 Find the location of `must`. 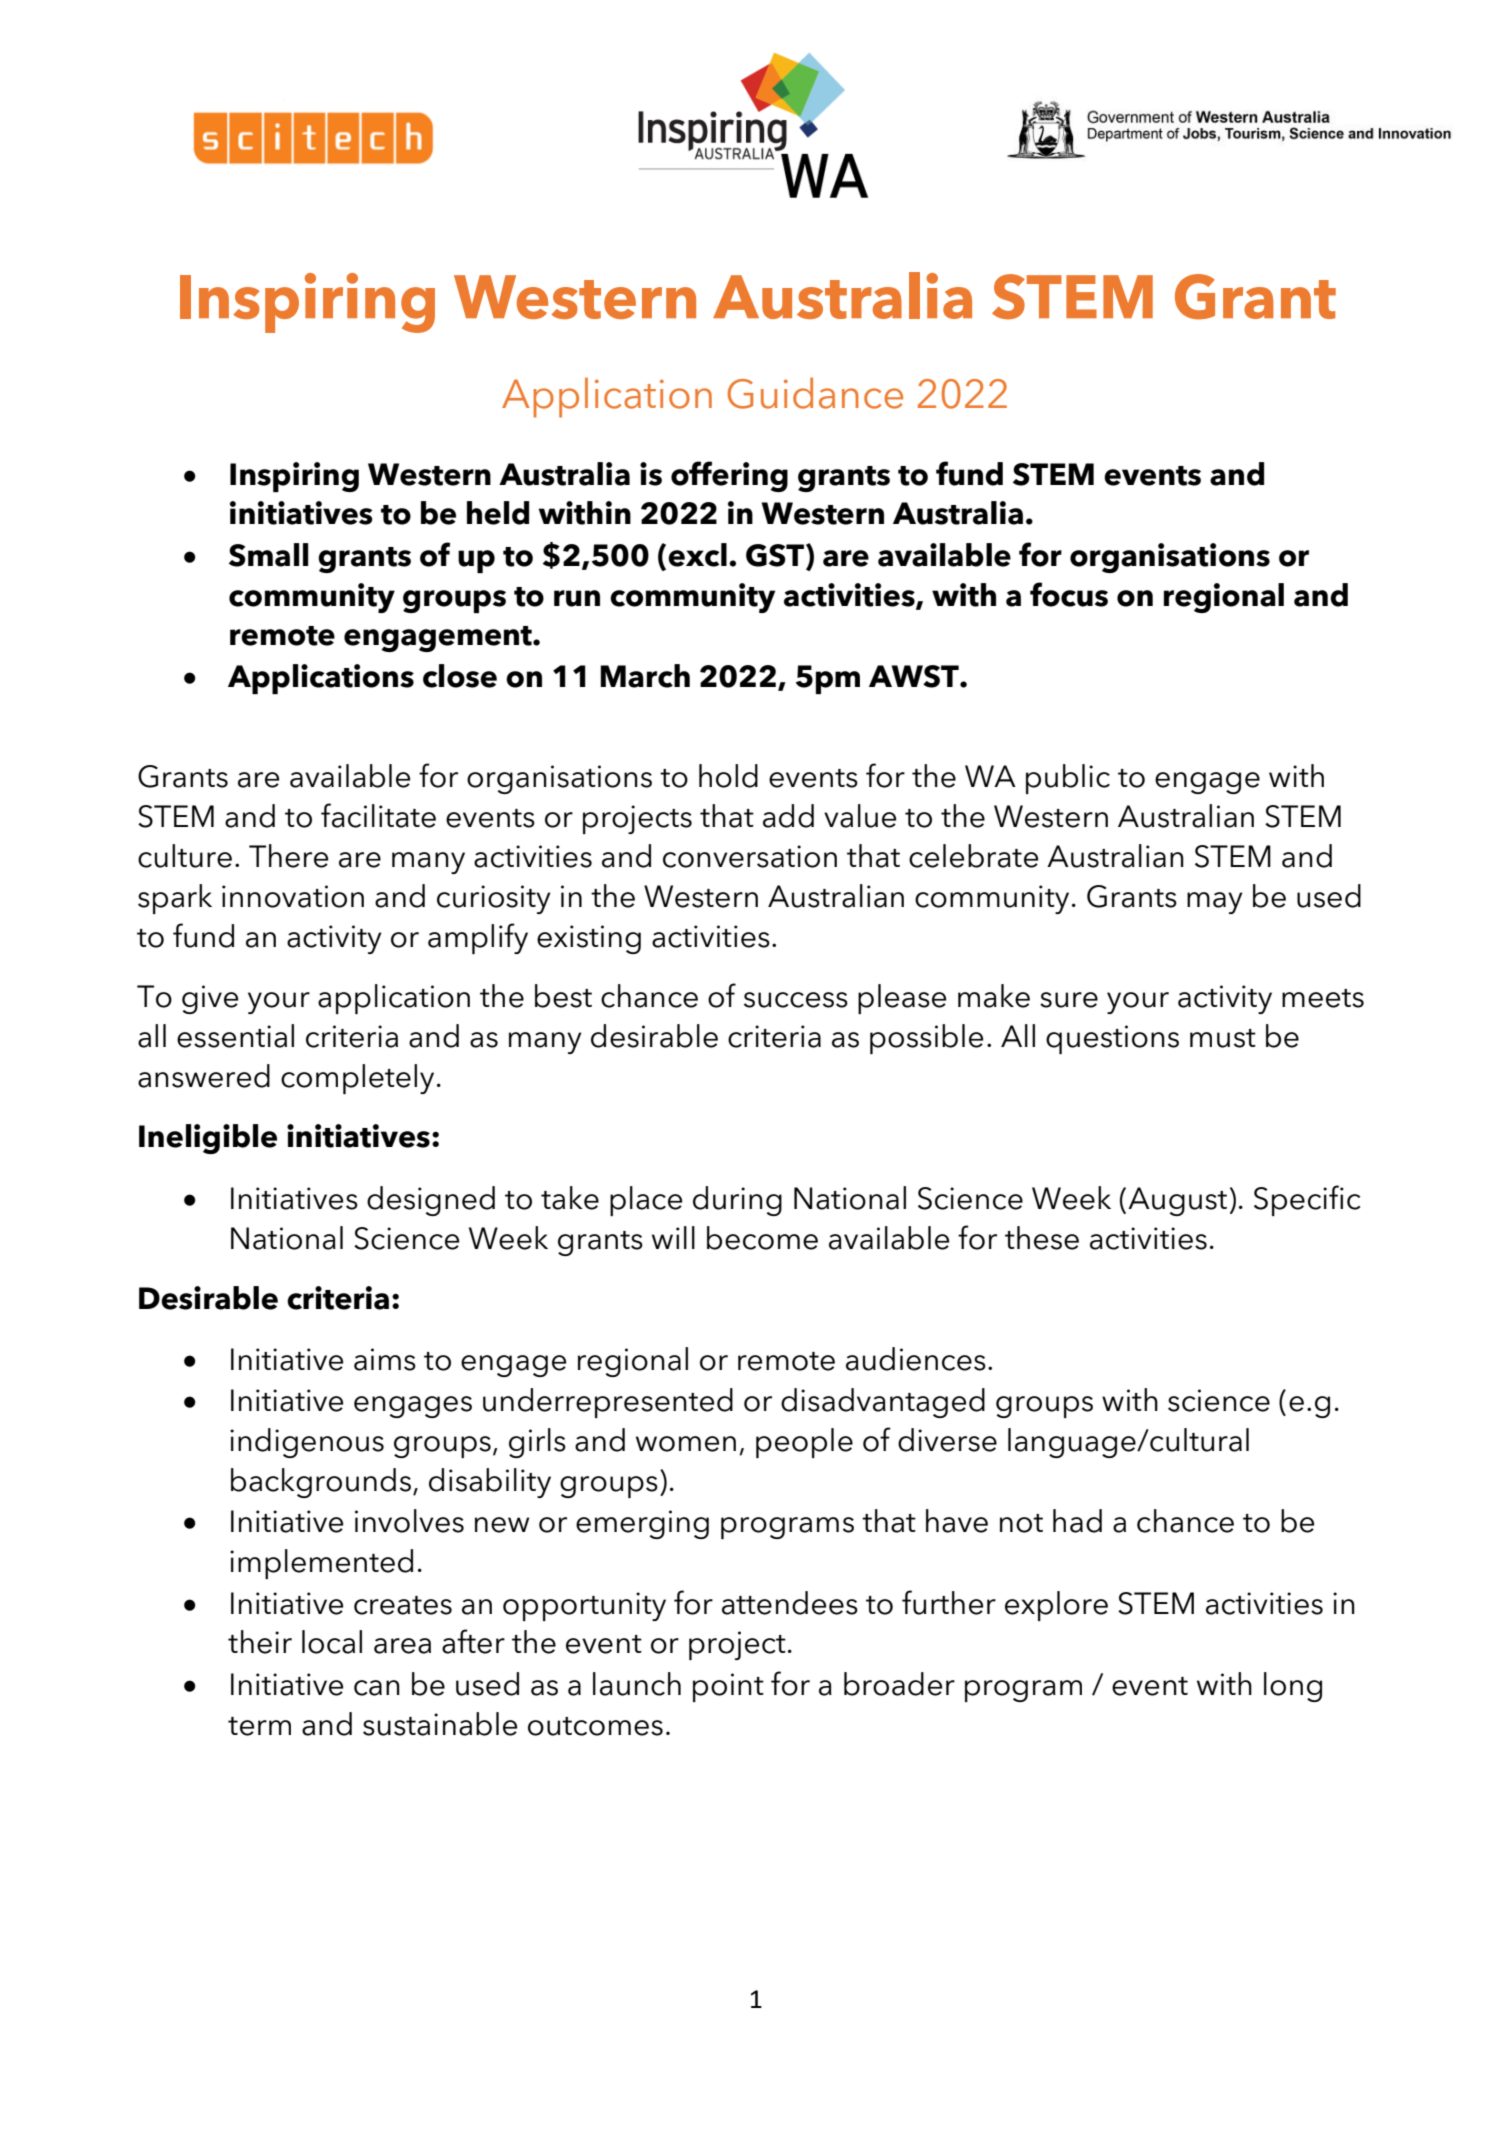

must is located at coordinates (1223, 1038).
